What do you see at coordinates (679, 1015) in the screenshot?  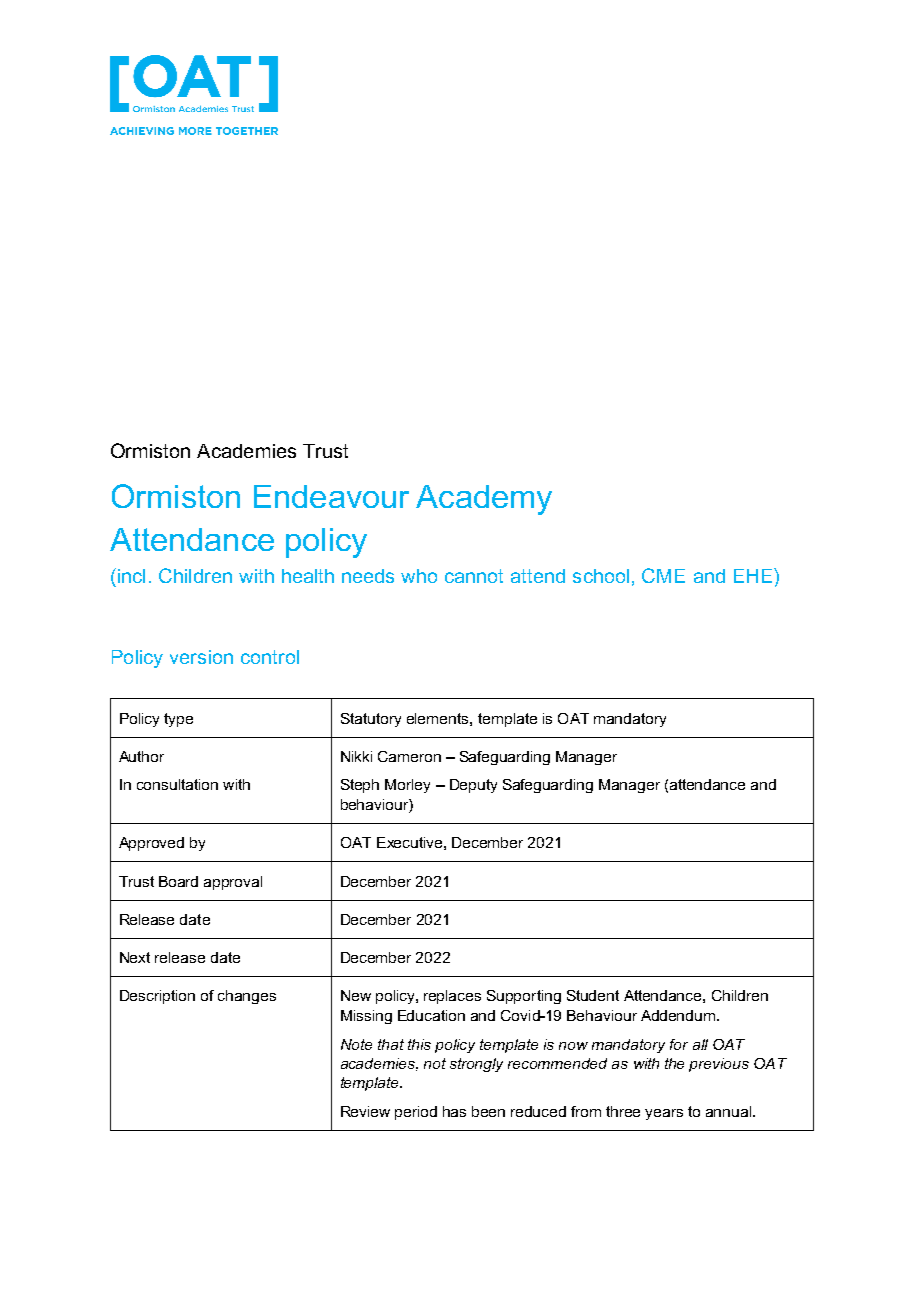 I see `Addendum` at bounding box center [679, 1015].
